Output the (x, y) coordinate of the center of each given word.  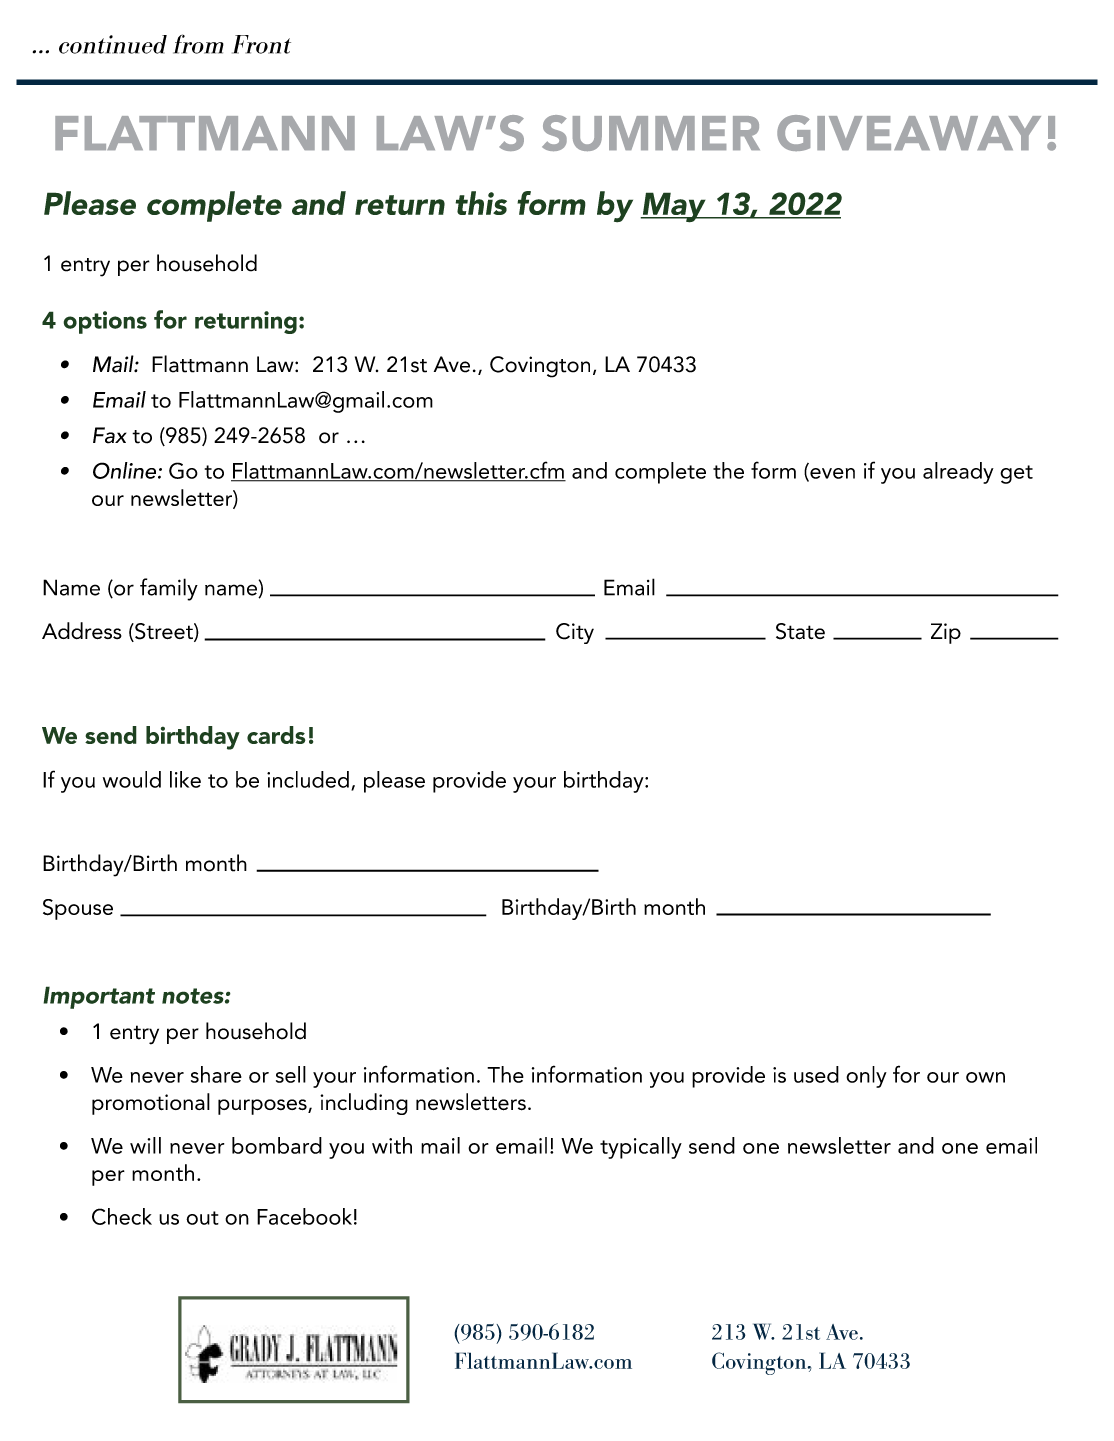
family (169, 589)
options (105, 322)
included (308, 779)
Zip (946, 633)
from (198, 44)
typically (641, 1148)
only (866, 1077)
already (958, 473)
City (575, 633)
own (985, 1077)
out (202, 1218)
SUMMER (651, 133)
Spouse (78, 909)
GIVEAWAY (909, 133)
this (481, 203)
